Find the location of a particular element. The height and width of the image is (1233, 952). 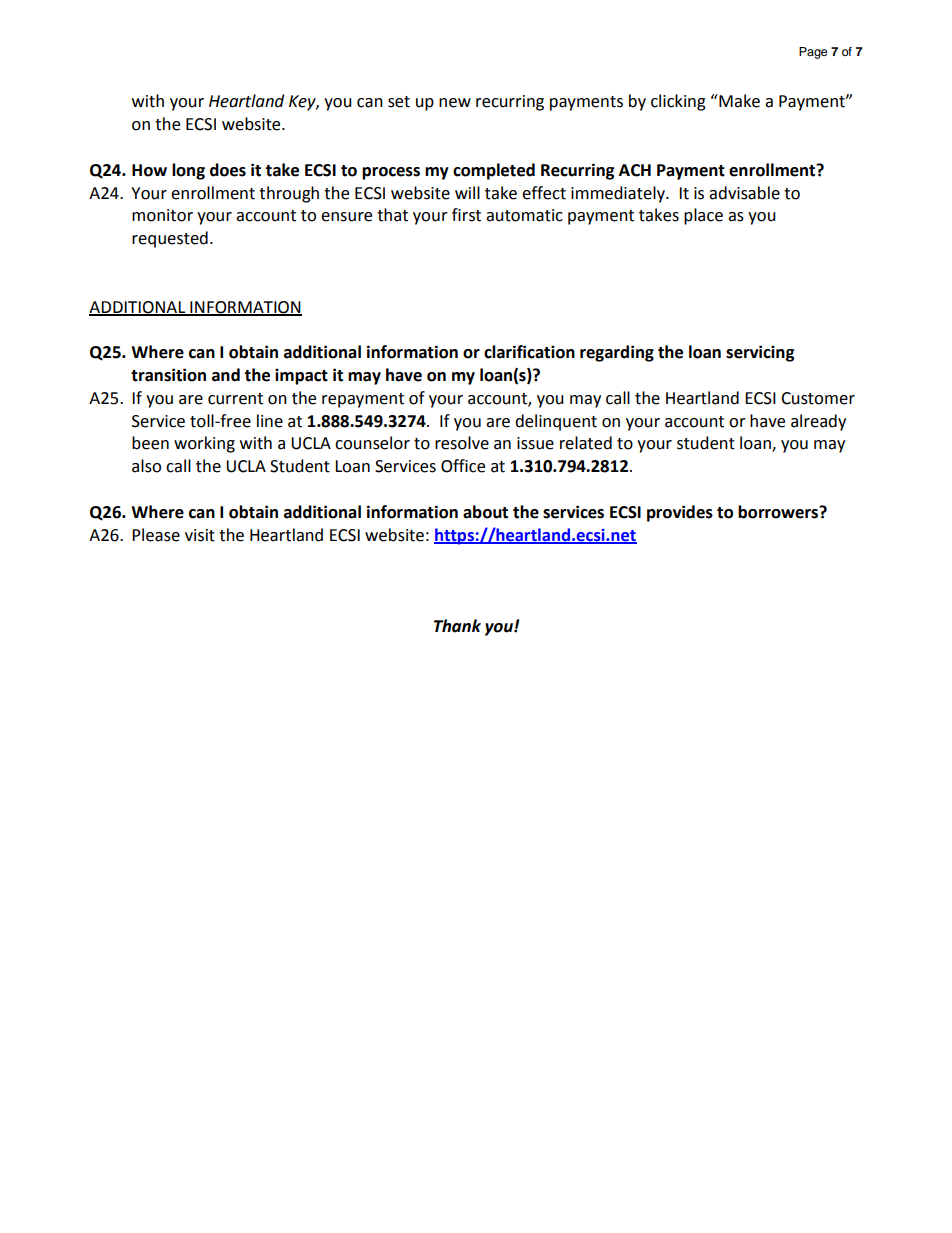

Make is located at coordinates (738, 101).
